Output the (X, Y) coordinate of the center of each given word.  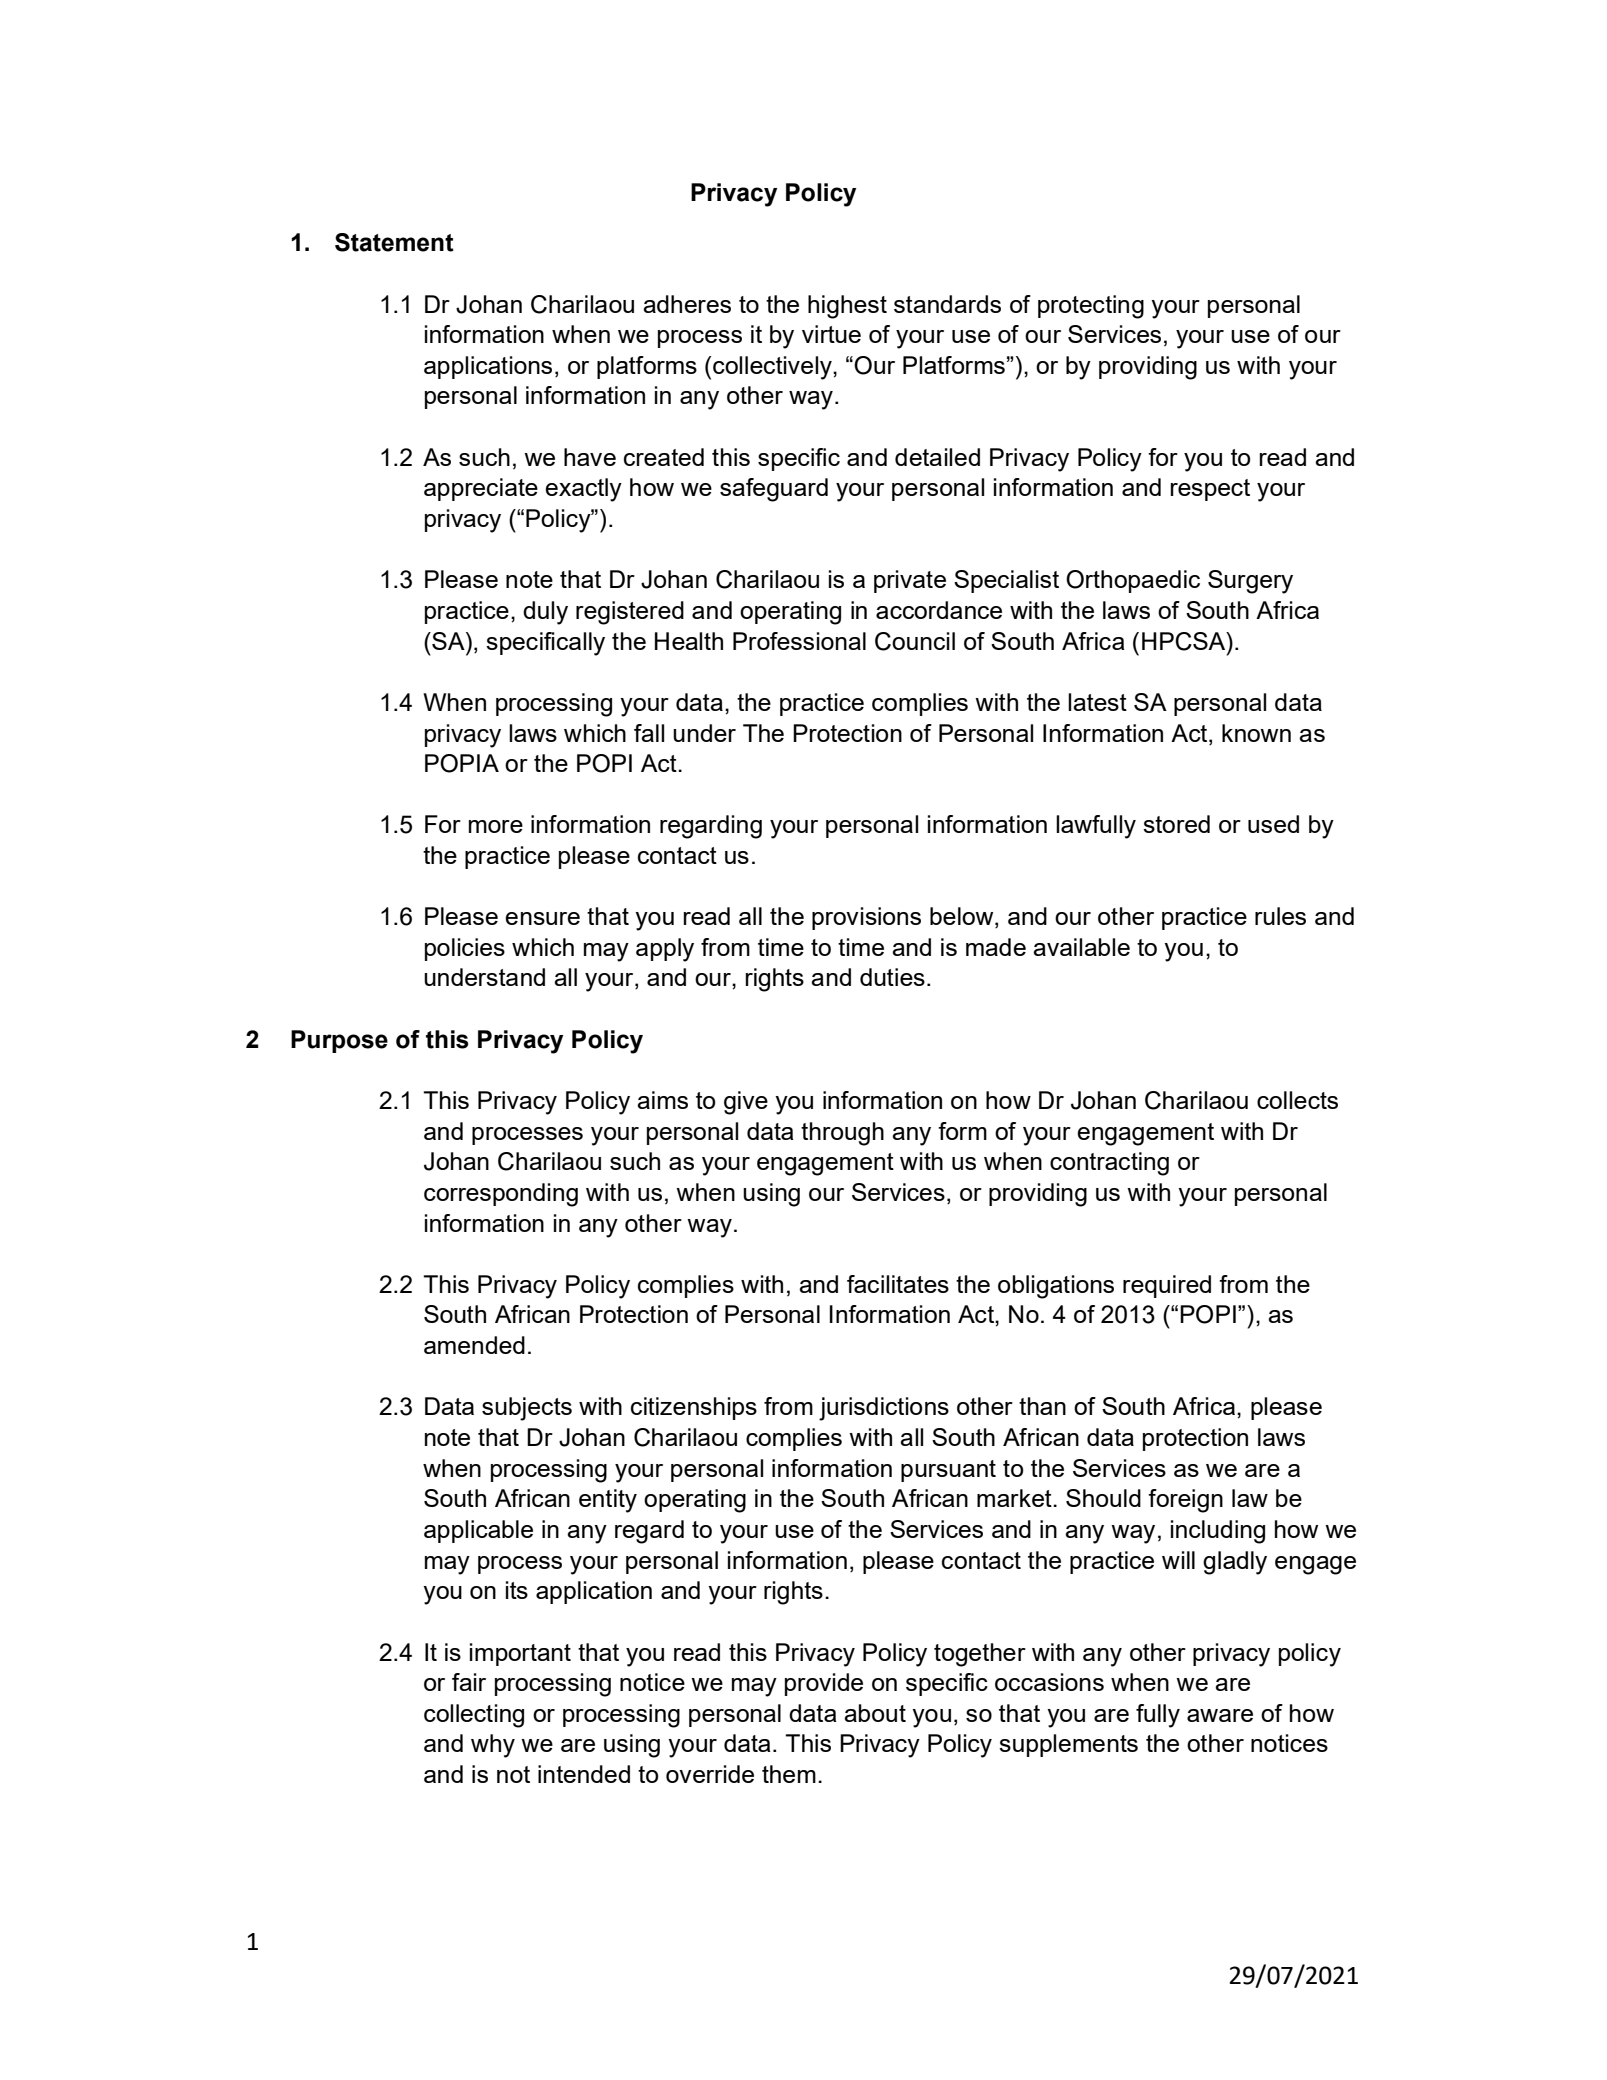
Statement (394, 242)
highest (847, 307)
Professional (799, 641)
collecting (474, 1716)
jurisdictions (884, 1409)
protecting (1091, 307)
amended (474, 1345)
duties (892, 977)
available (1081, 947)
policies (465, 949)
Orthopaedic (1133, 581)
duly (545, 613)
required (1167, 1286)
